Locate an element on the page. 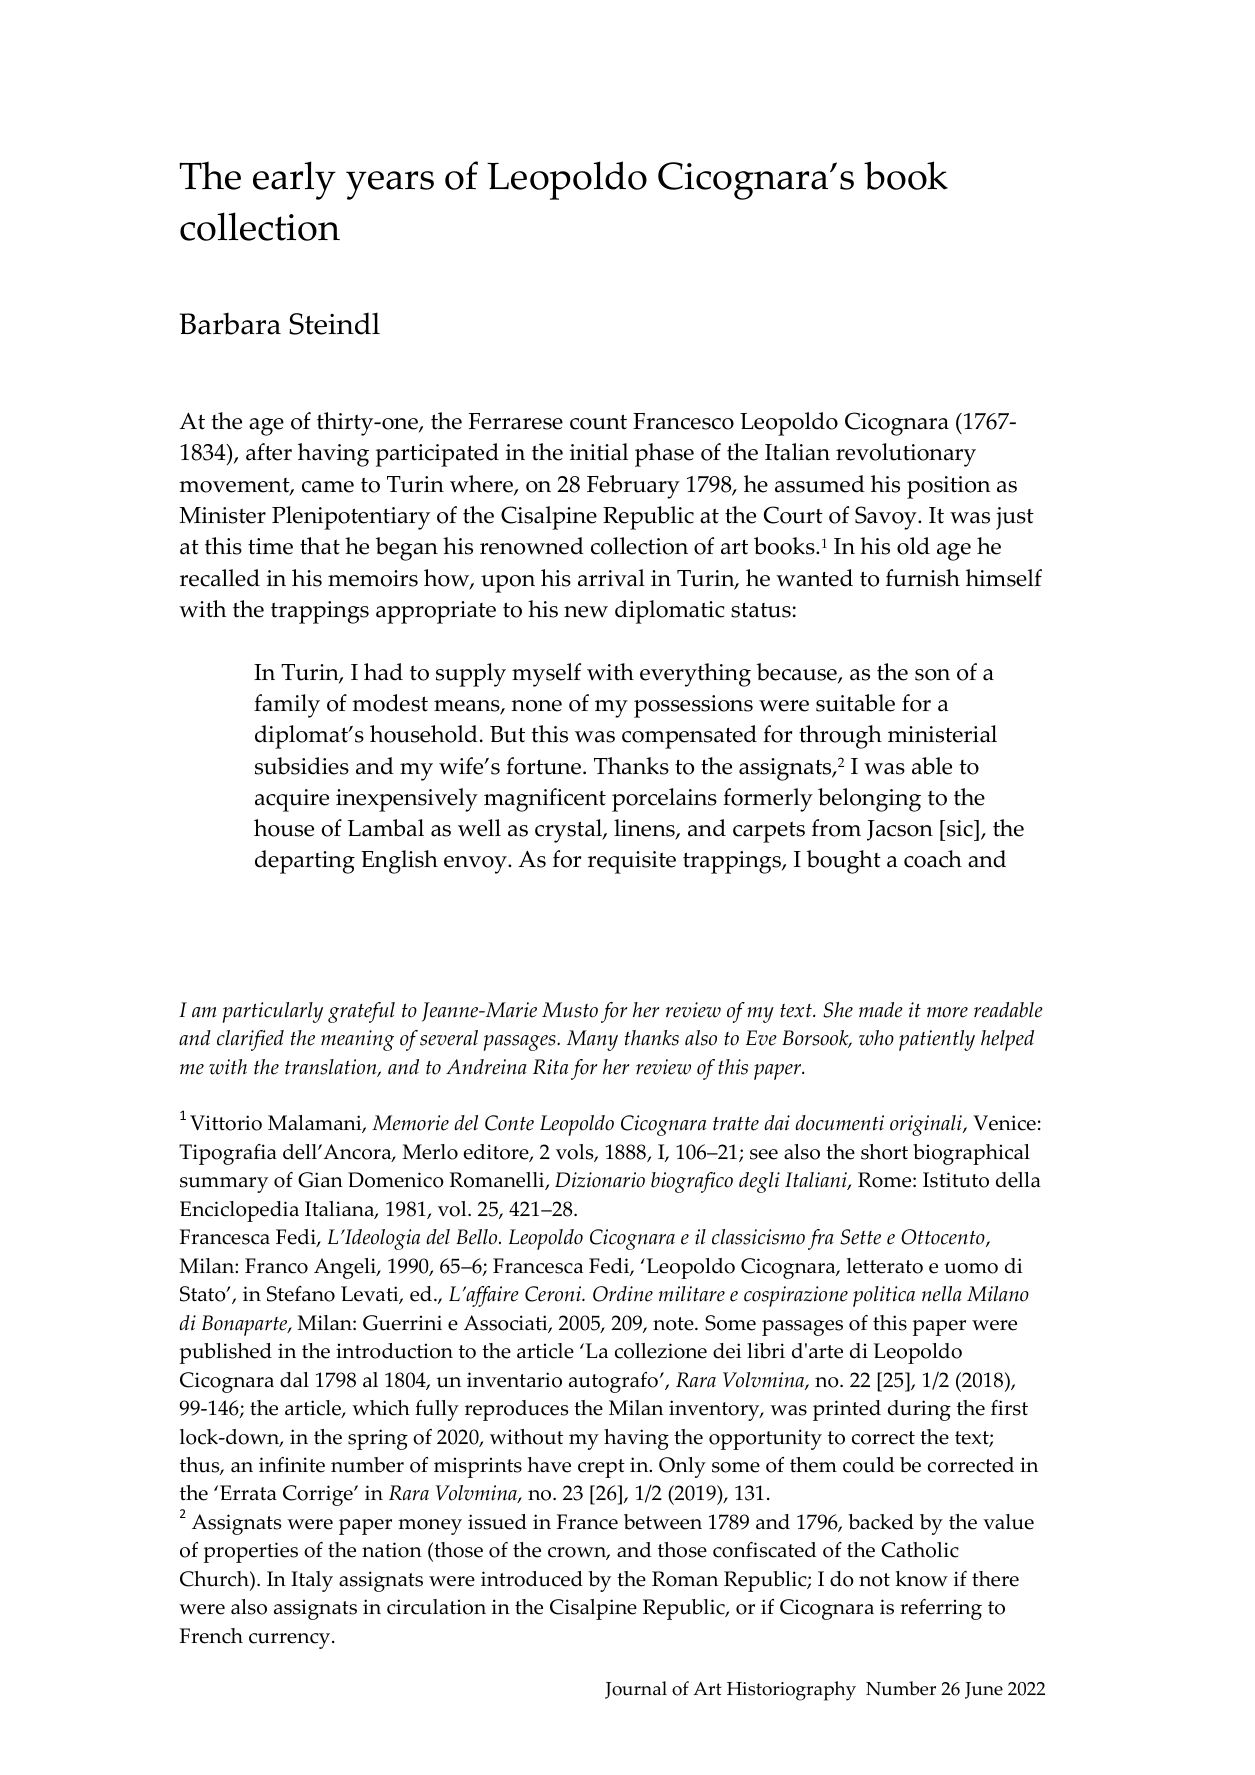 This image has height=1775, width=1255. family is located at coordinates (287, 706).
